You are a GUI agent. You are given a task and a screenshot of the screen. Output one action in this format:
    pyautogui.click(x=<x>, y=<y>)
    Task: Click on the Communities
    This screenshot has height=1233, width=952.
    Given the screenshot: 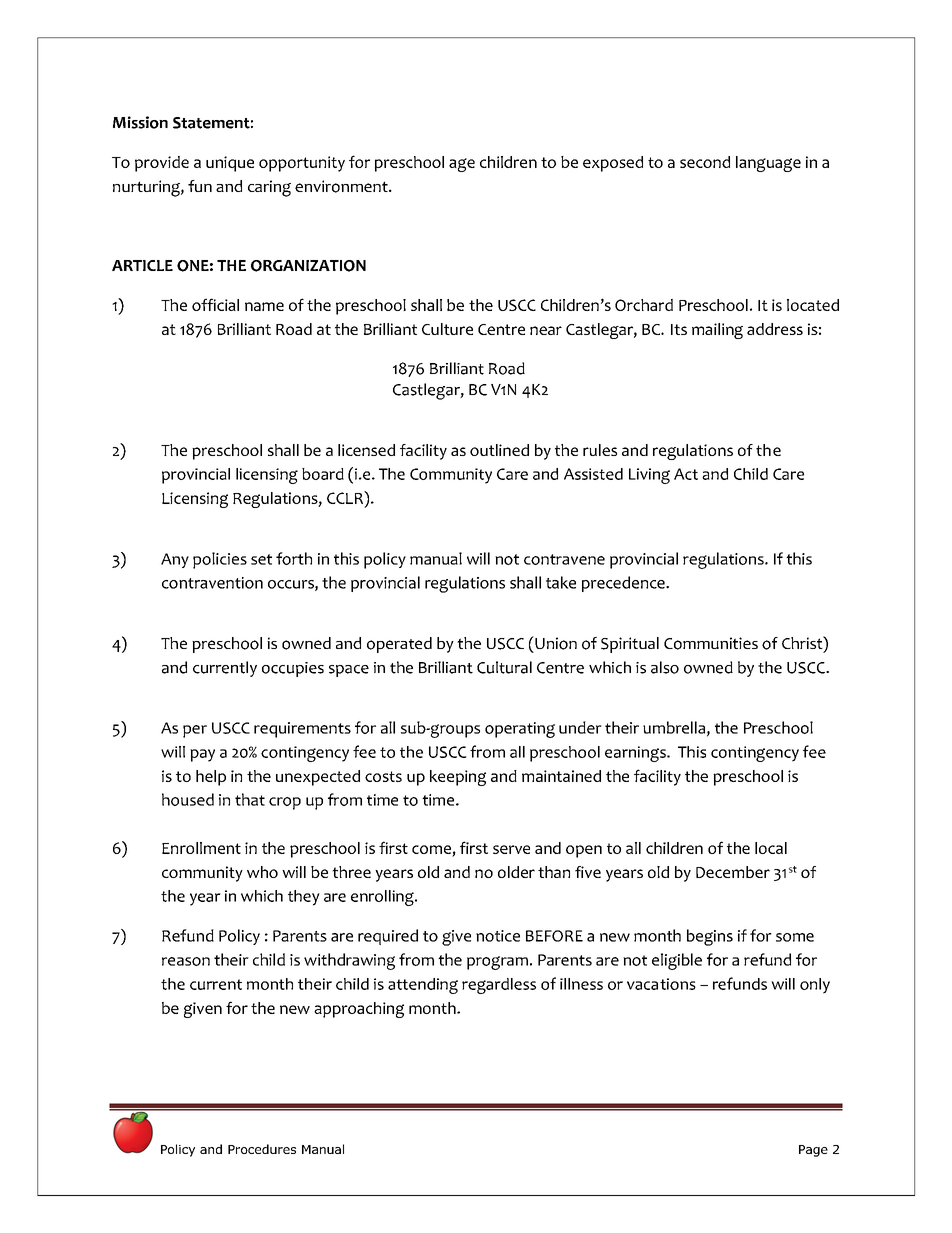 What is the action you would take?
    pyautogui.click(x=711, y=643)
